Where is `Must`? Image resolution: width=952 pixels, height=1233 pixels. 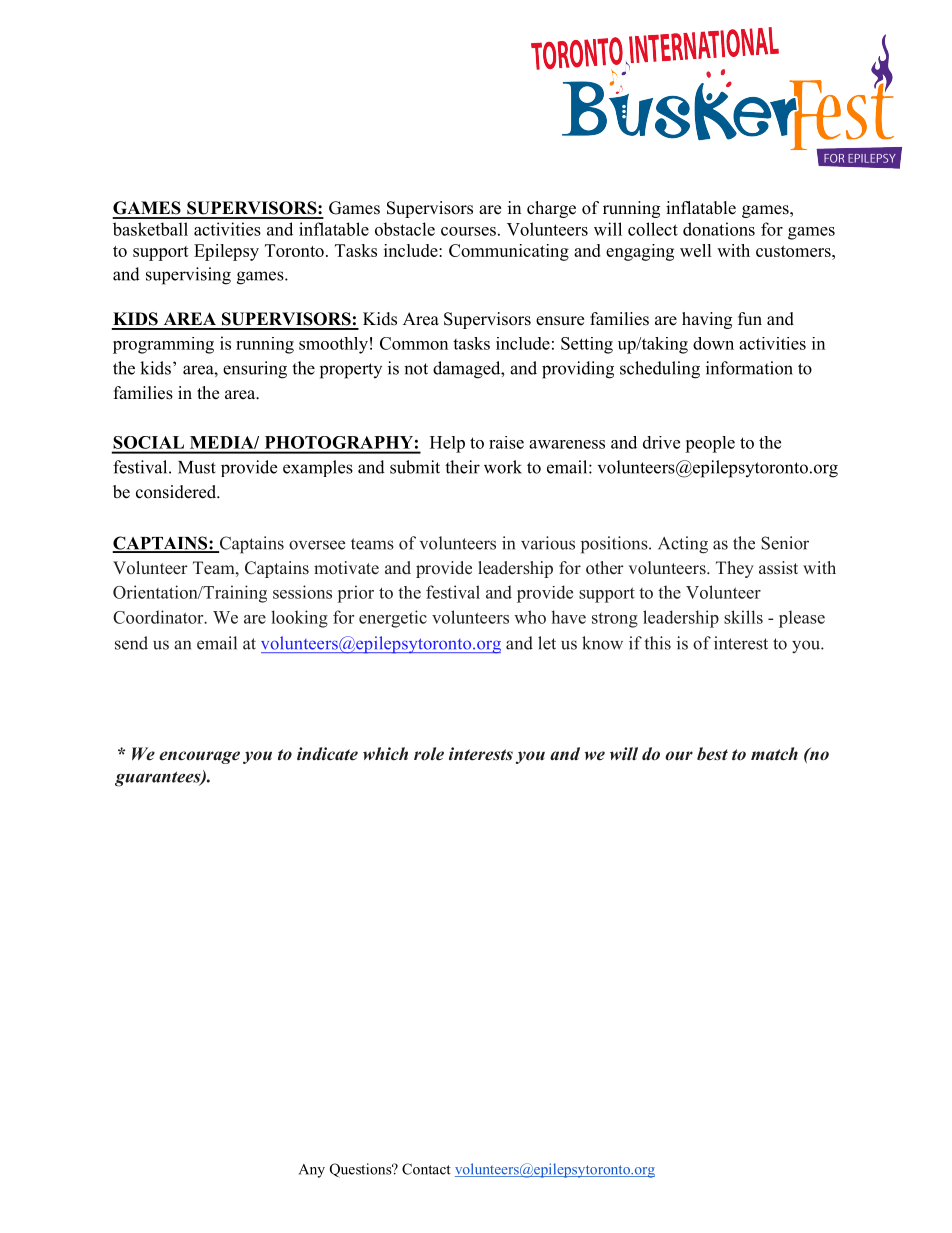 Must is located at coordinates (197, 467).
